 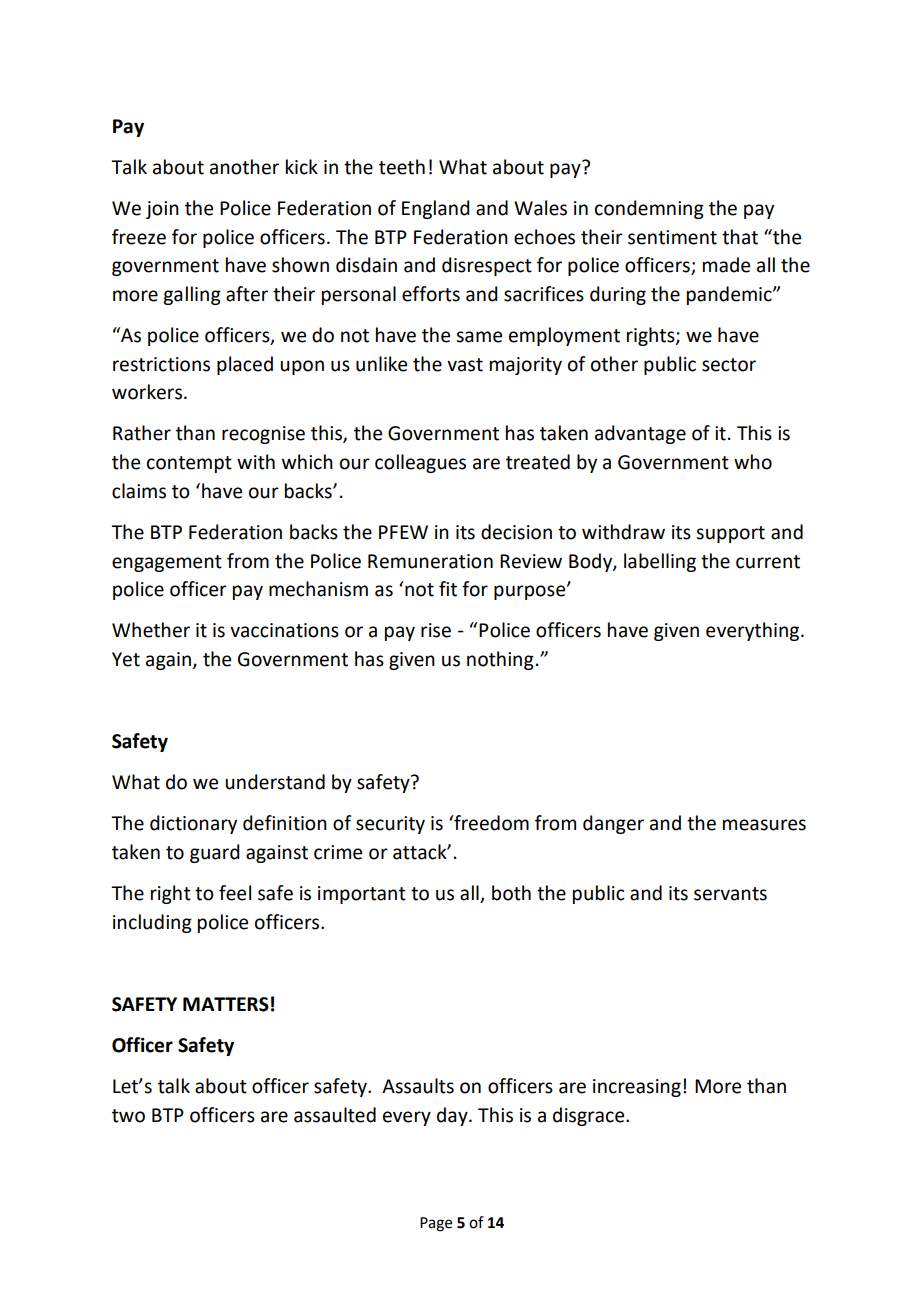 I want to click on nothing, so click(x=500, y=660).
